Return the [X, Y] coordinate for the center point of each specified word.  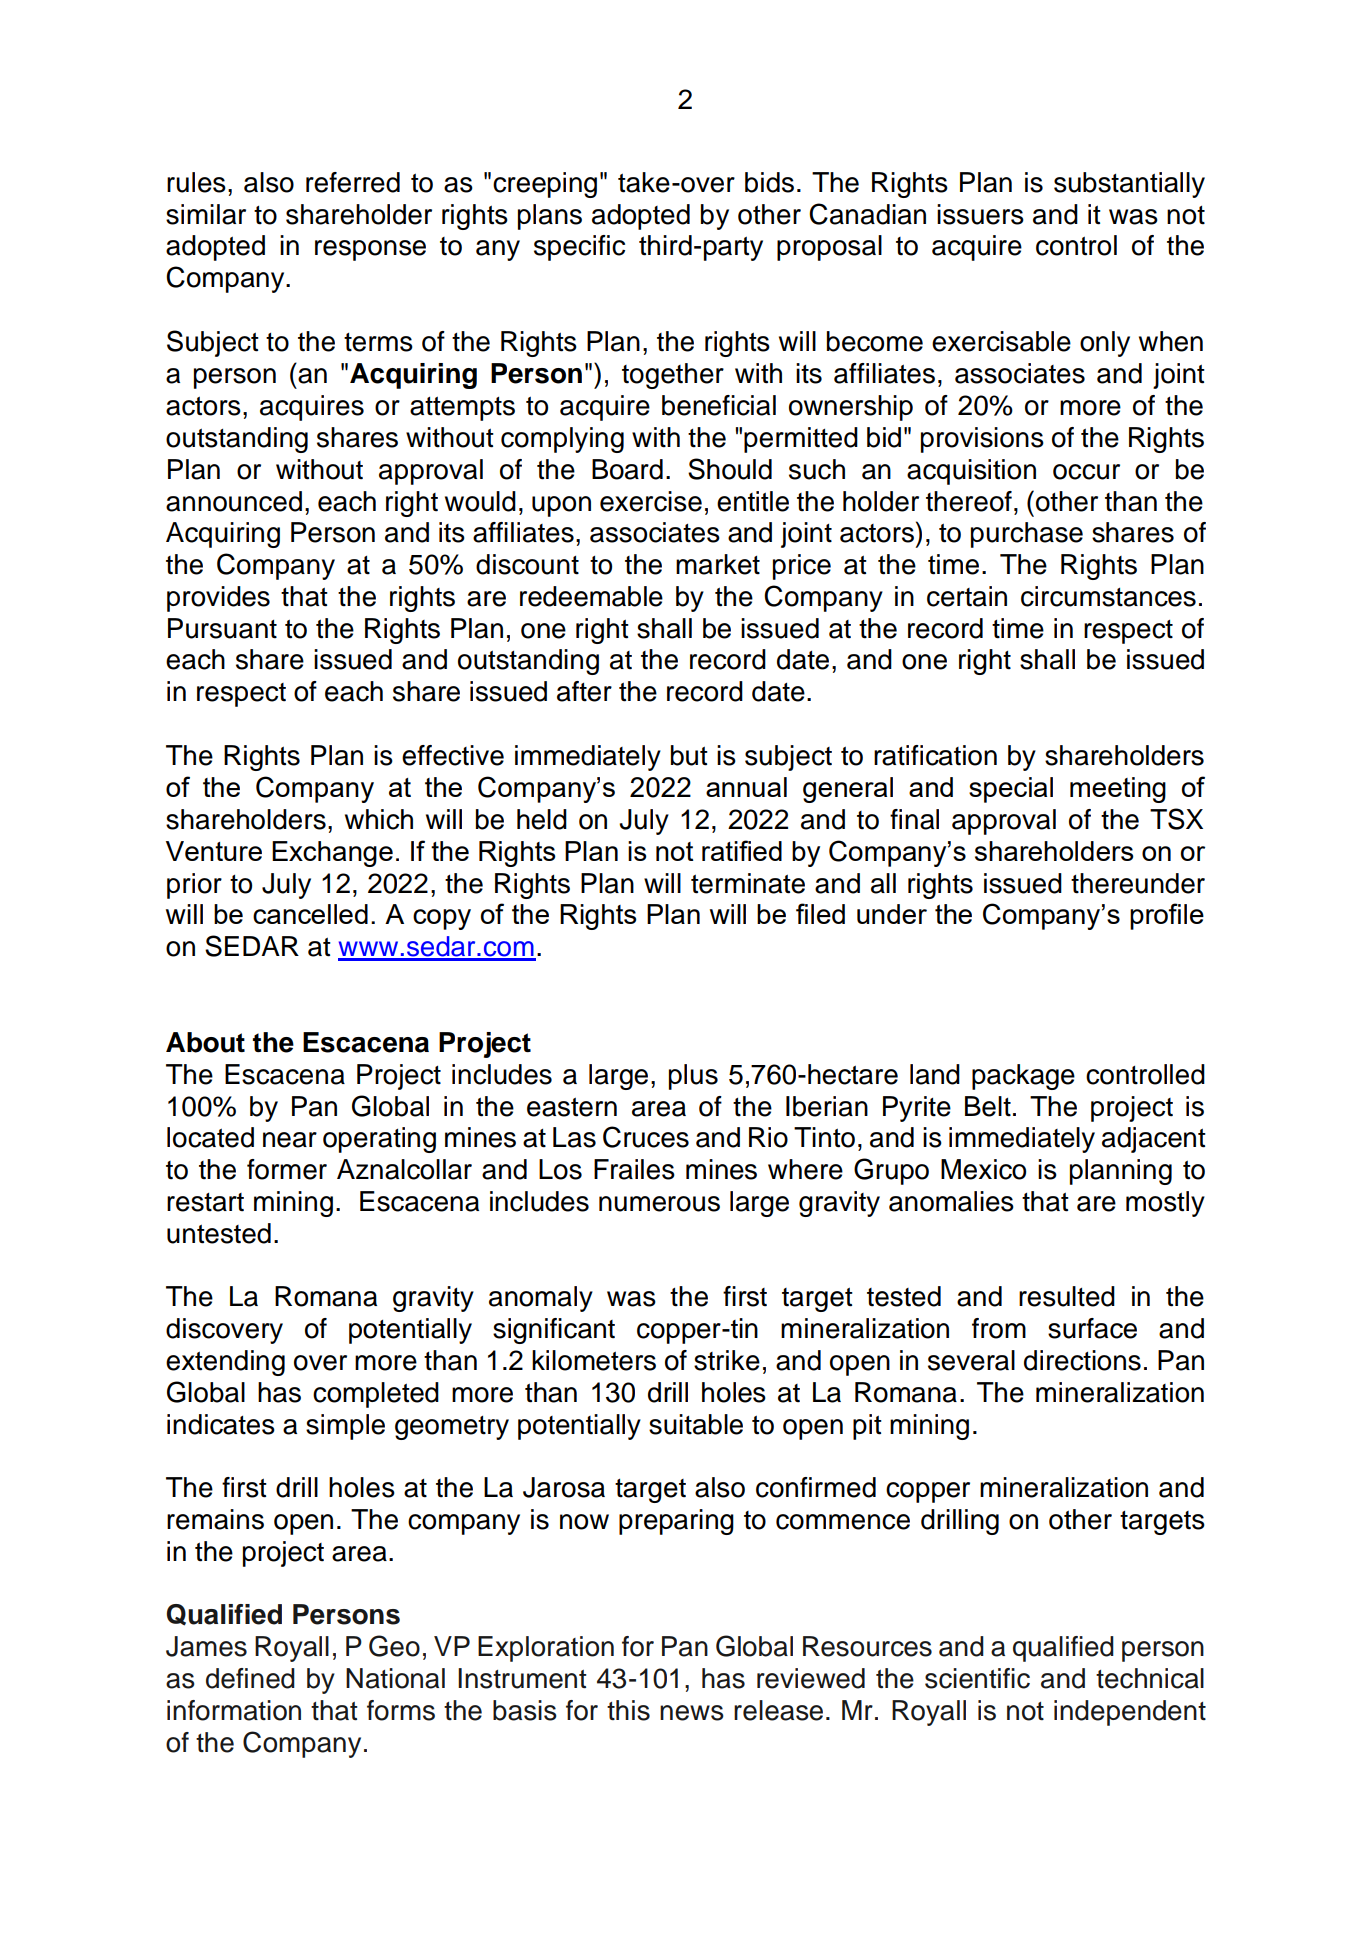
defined [250, 1678]
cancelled [310, 914]
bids [769, 182]
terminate [748, 883]
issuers [980, 214]
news [692, 1713]
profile [1167, 916]
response [370, 250]
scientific [977, 1678]
